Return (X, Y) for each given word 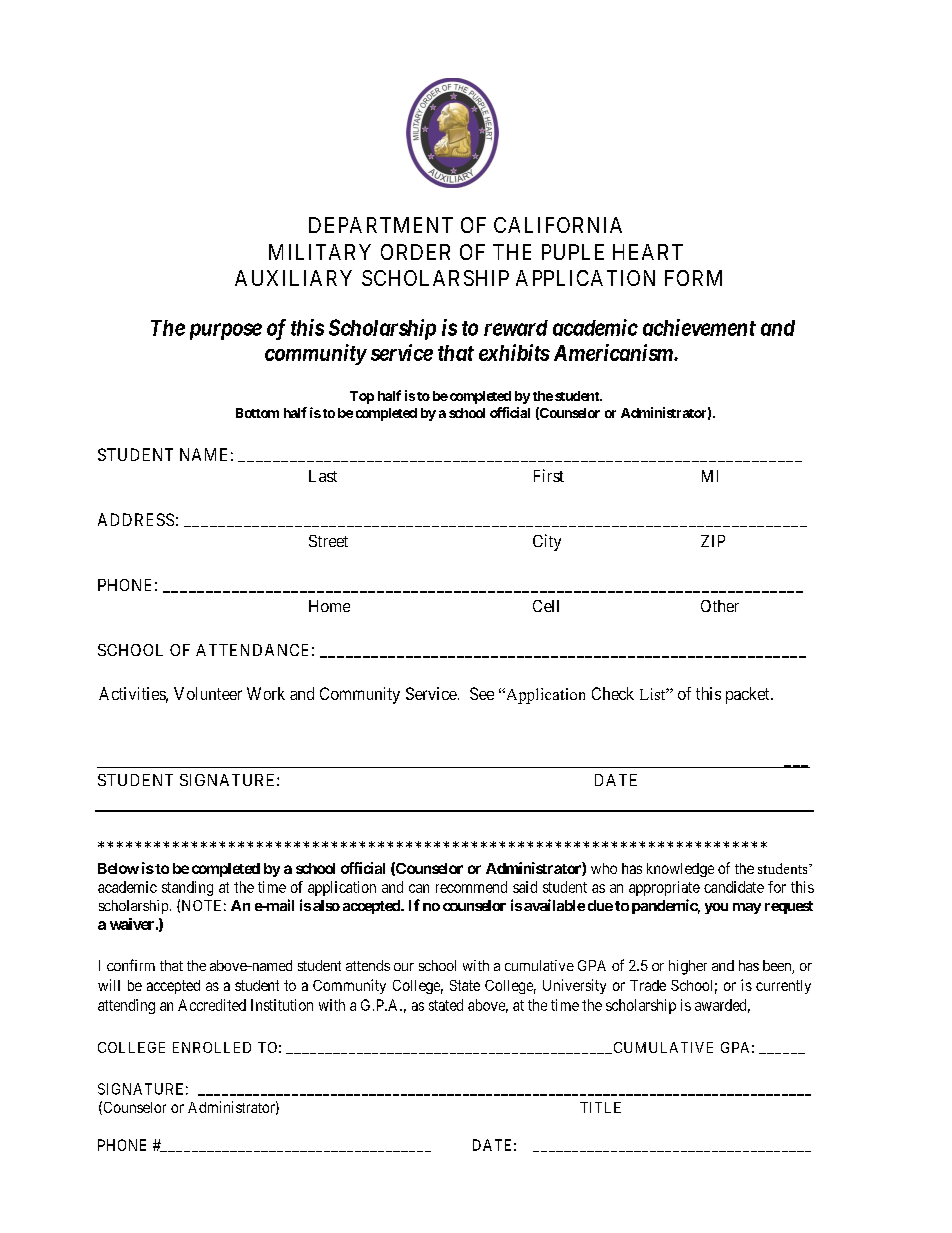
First (549, 475)
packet (749, 695)
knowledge (680, 870)
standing (187, 888)
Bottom (257, 413)
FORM (693, 278)
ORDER (415, 252)
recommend (471, 887)
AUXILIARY (293, 278)
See (482, 693)
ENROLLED (212, 1047)
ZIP (713, 541)
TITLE (600, 1107)
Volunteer (208, 693)
